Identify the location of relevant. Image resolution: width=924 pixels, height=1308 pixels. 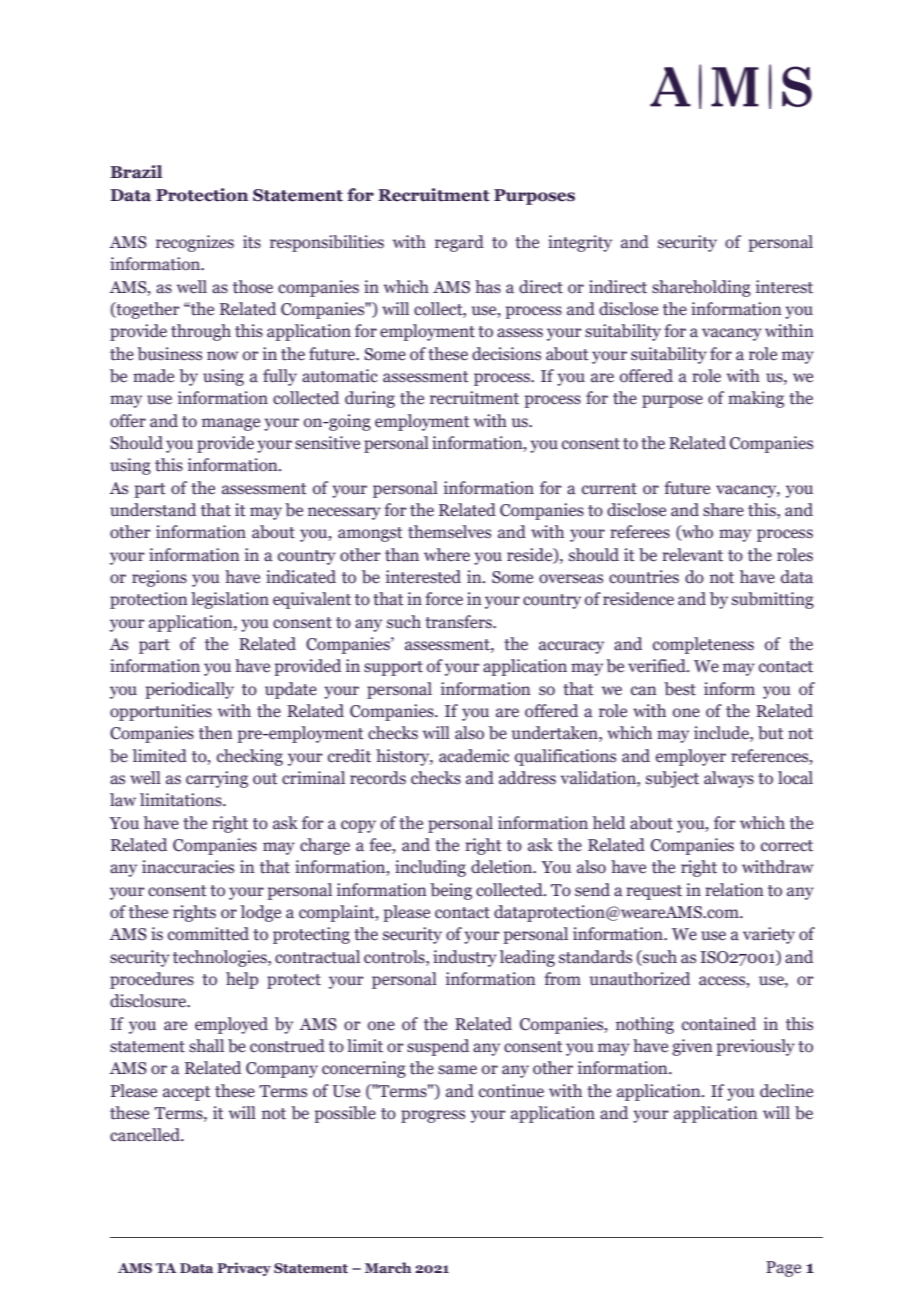
(692, 555).
